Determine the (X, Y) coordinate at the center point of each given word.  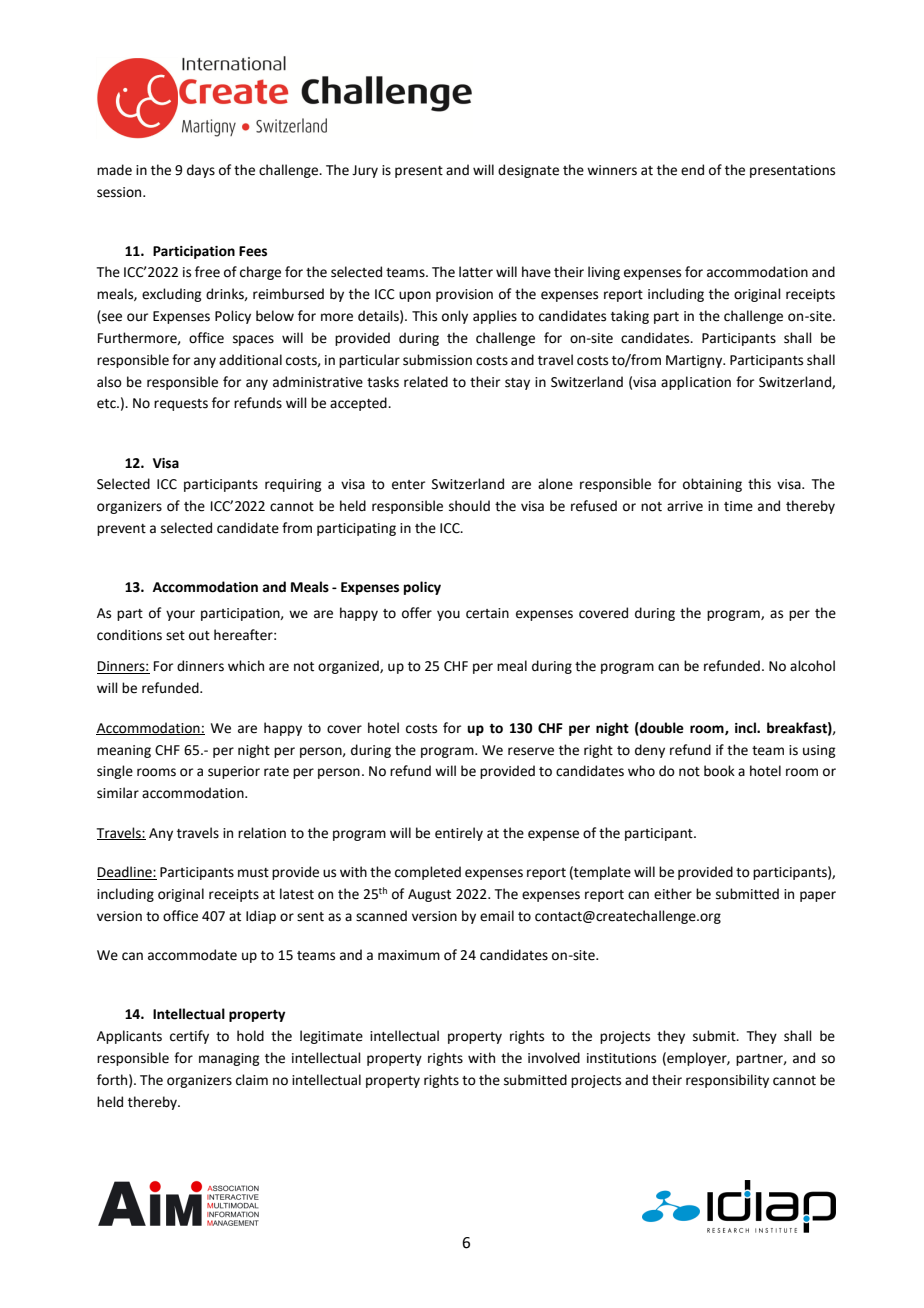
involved (554, 1058)
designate (528, 171)
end (692, 170)
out (199, 636)
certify (189, 1037)
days (201, 171)
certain (487, 613)
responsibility (727, 1081)
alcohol (812, 666)
